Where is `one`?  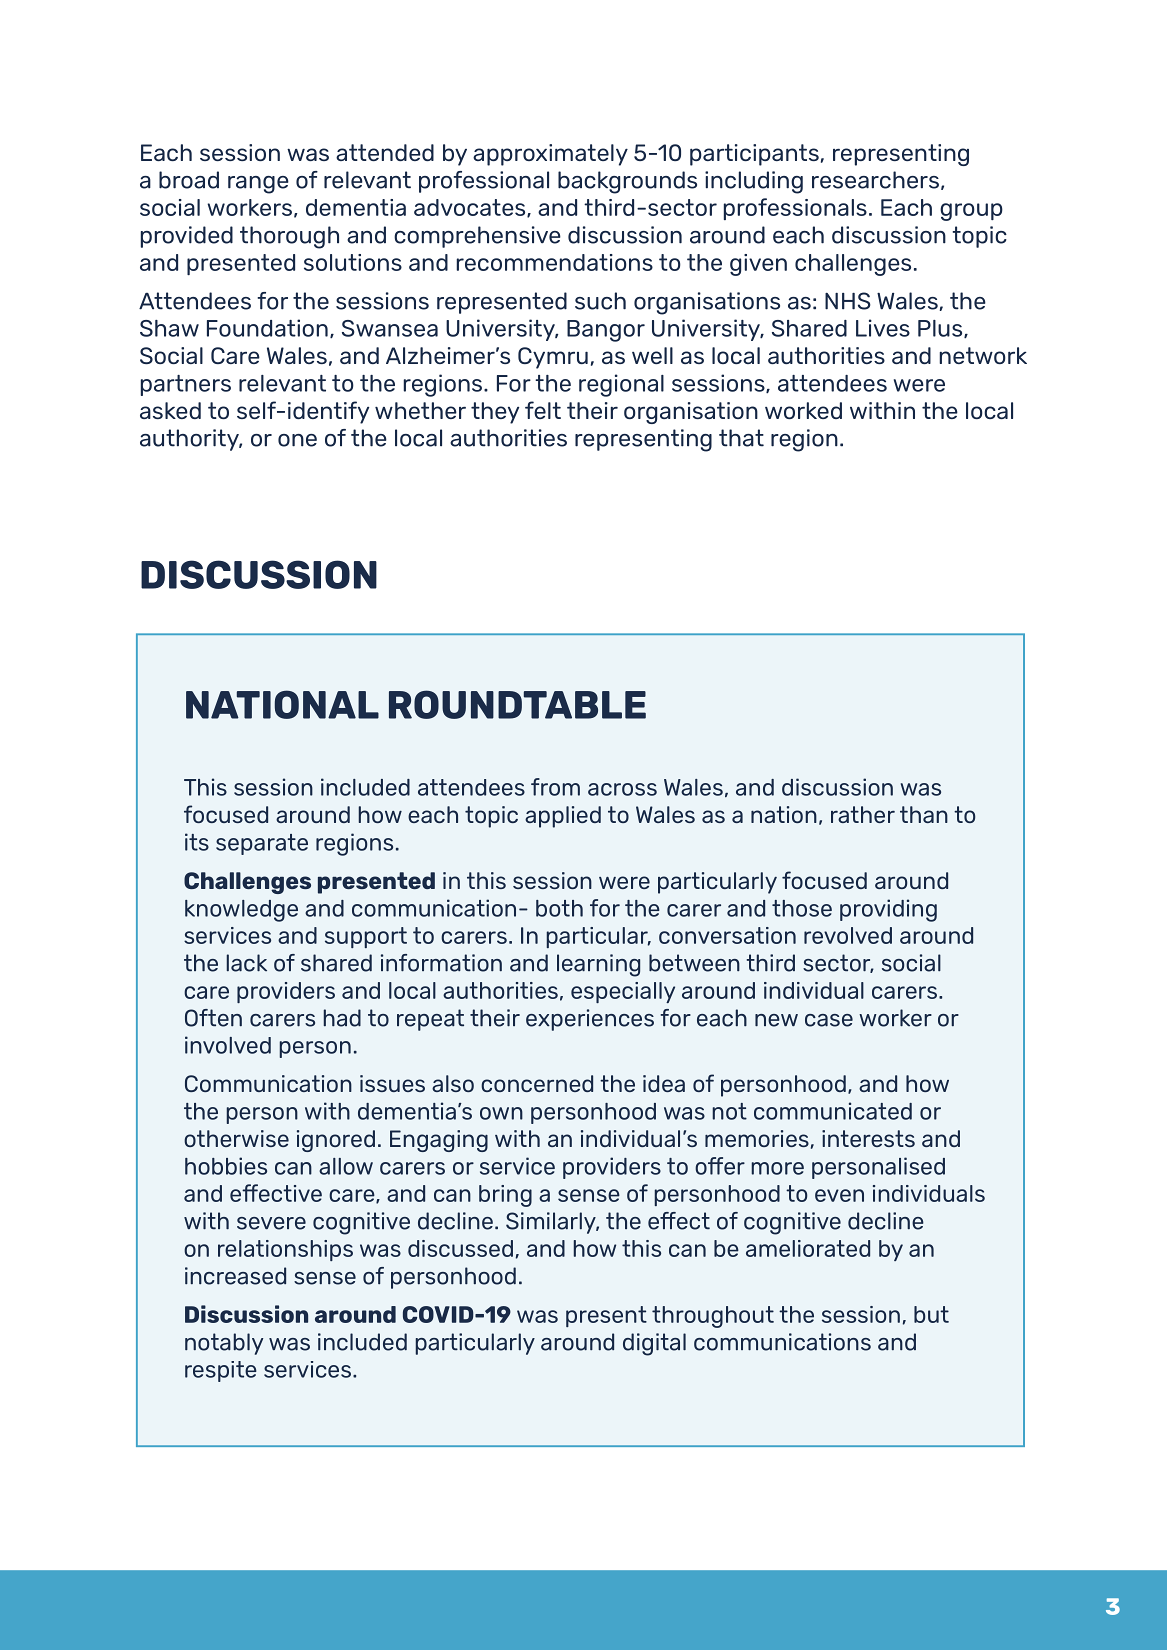 one is located at coordinates (297, 440).
